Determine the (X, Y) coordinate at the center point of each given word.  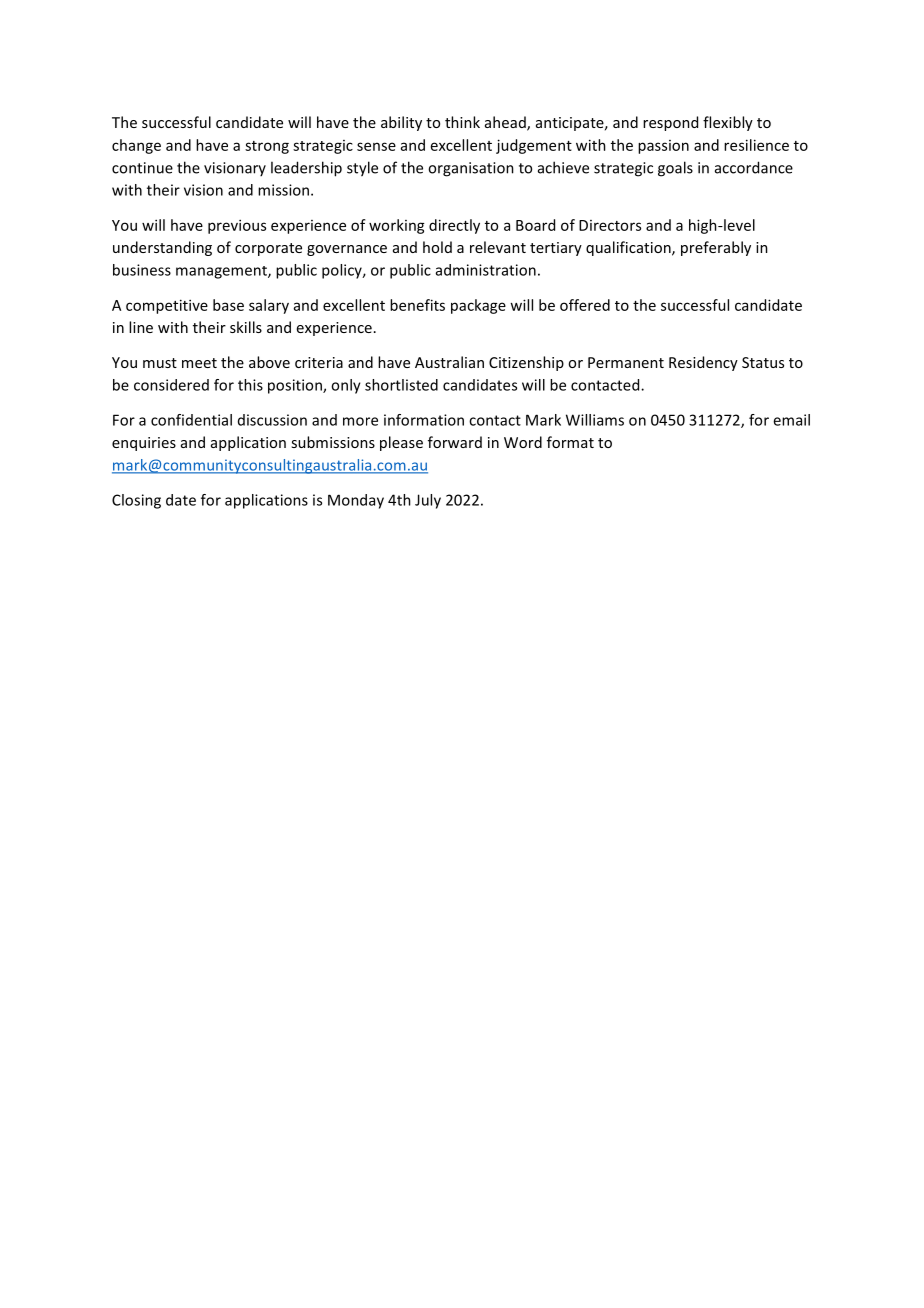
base (228, 305)
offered (585, 305)
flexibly (728, 123)
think (462, 122)
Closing (136, 501)
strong (267, 147)
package (478, 306)
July (428, 501)
